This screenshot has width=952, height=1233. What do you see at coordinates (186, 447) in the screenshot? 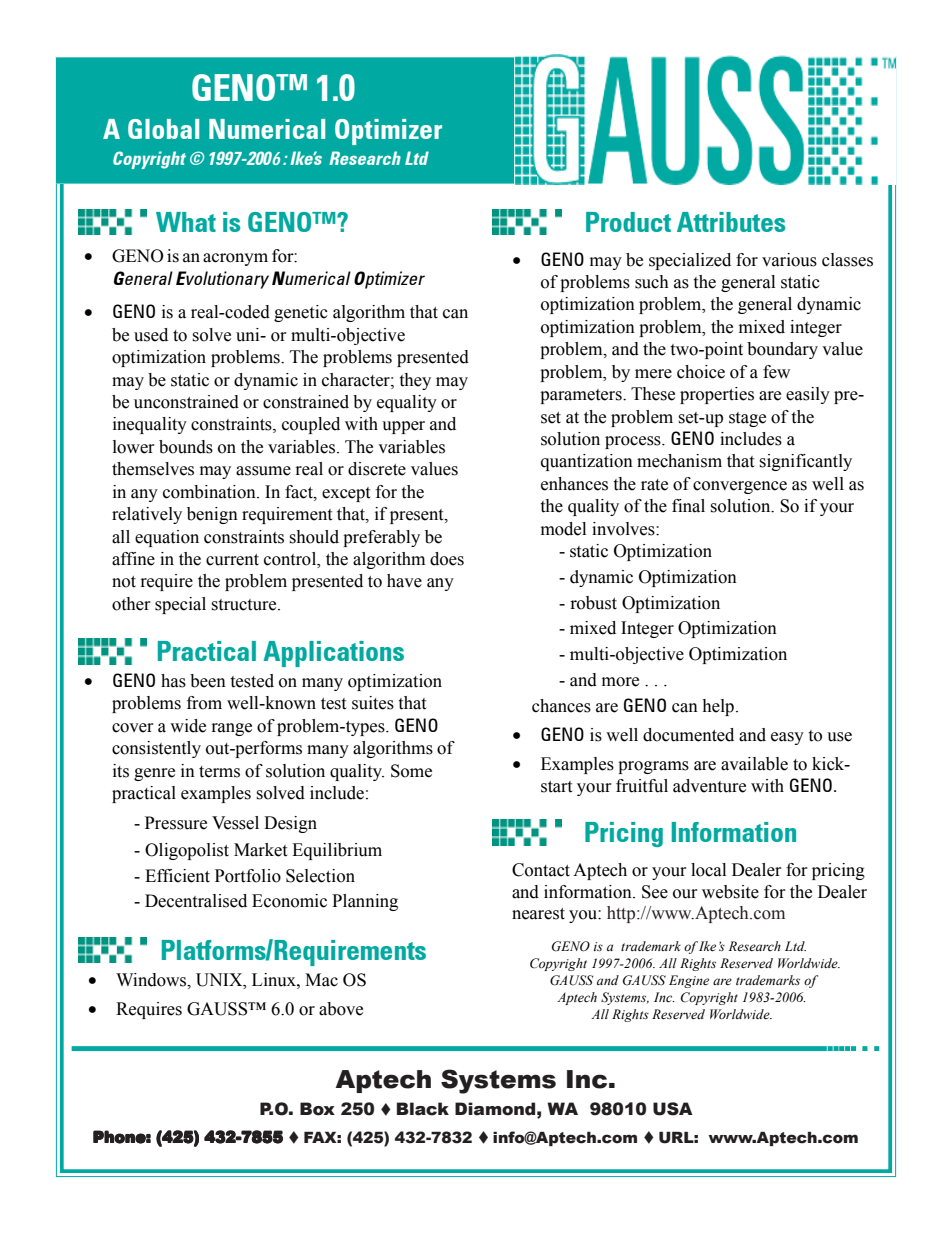
I see `bounds` at bounding box center [186, 447].
